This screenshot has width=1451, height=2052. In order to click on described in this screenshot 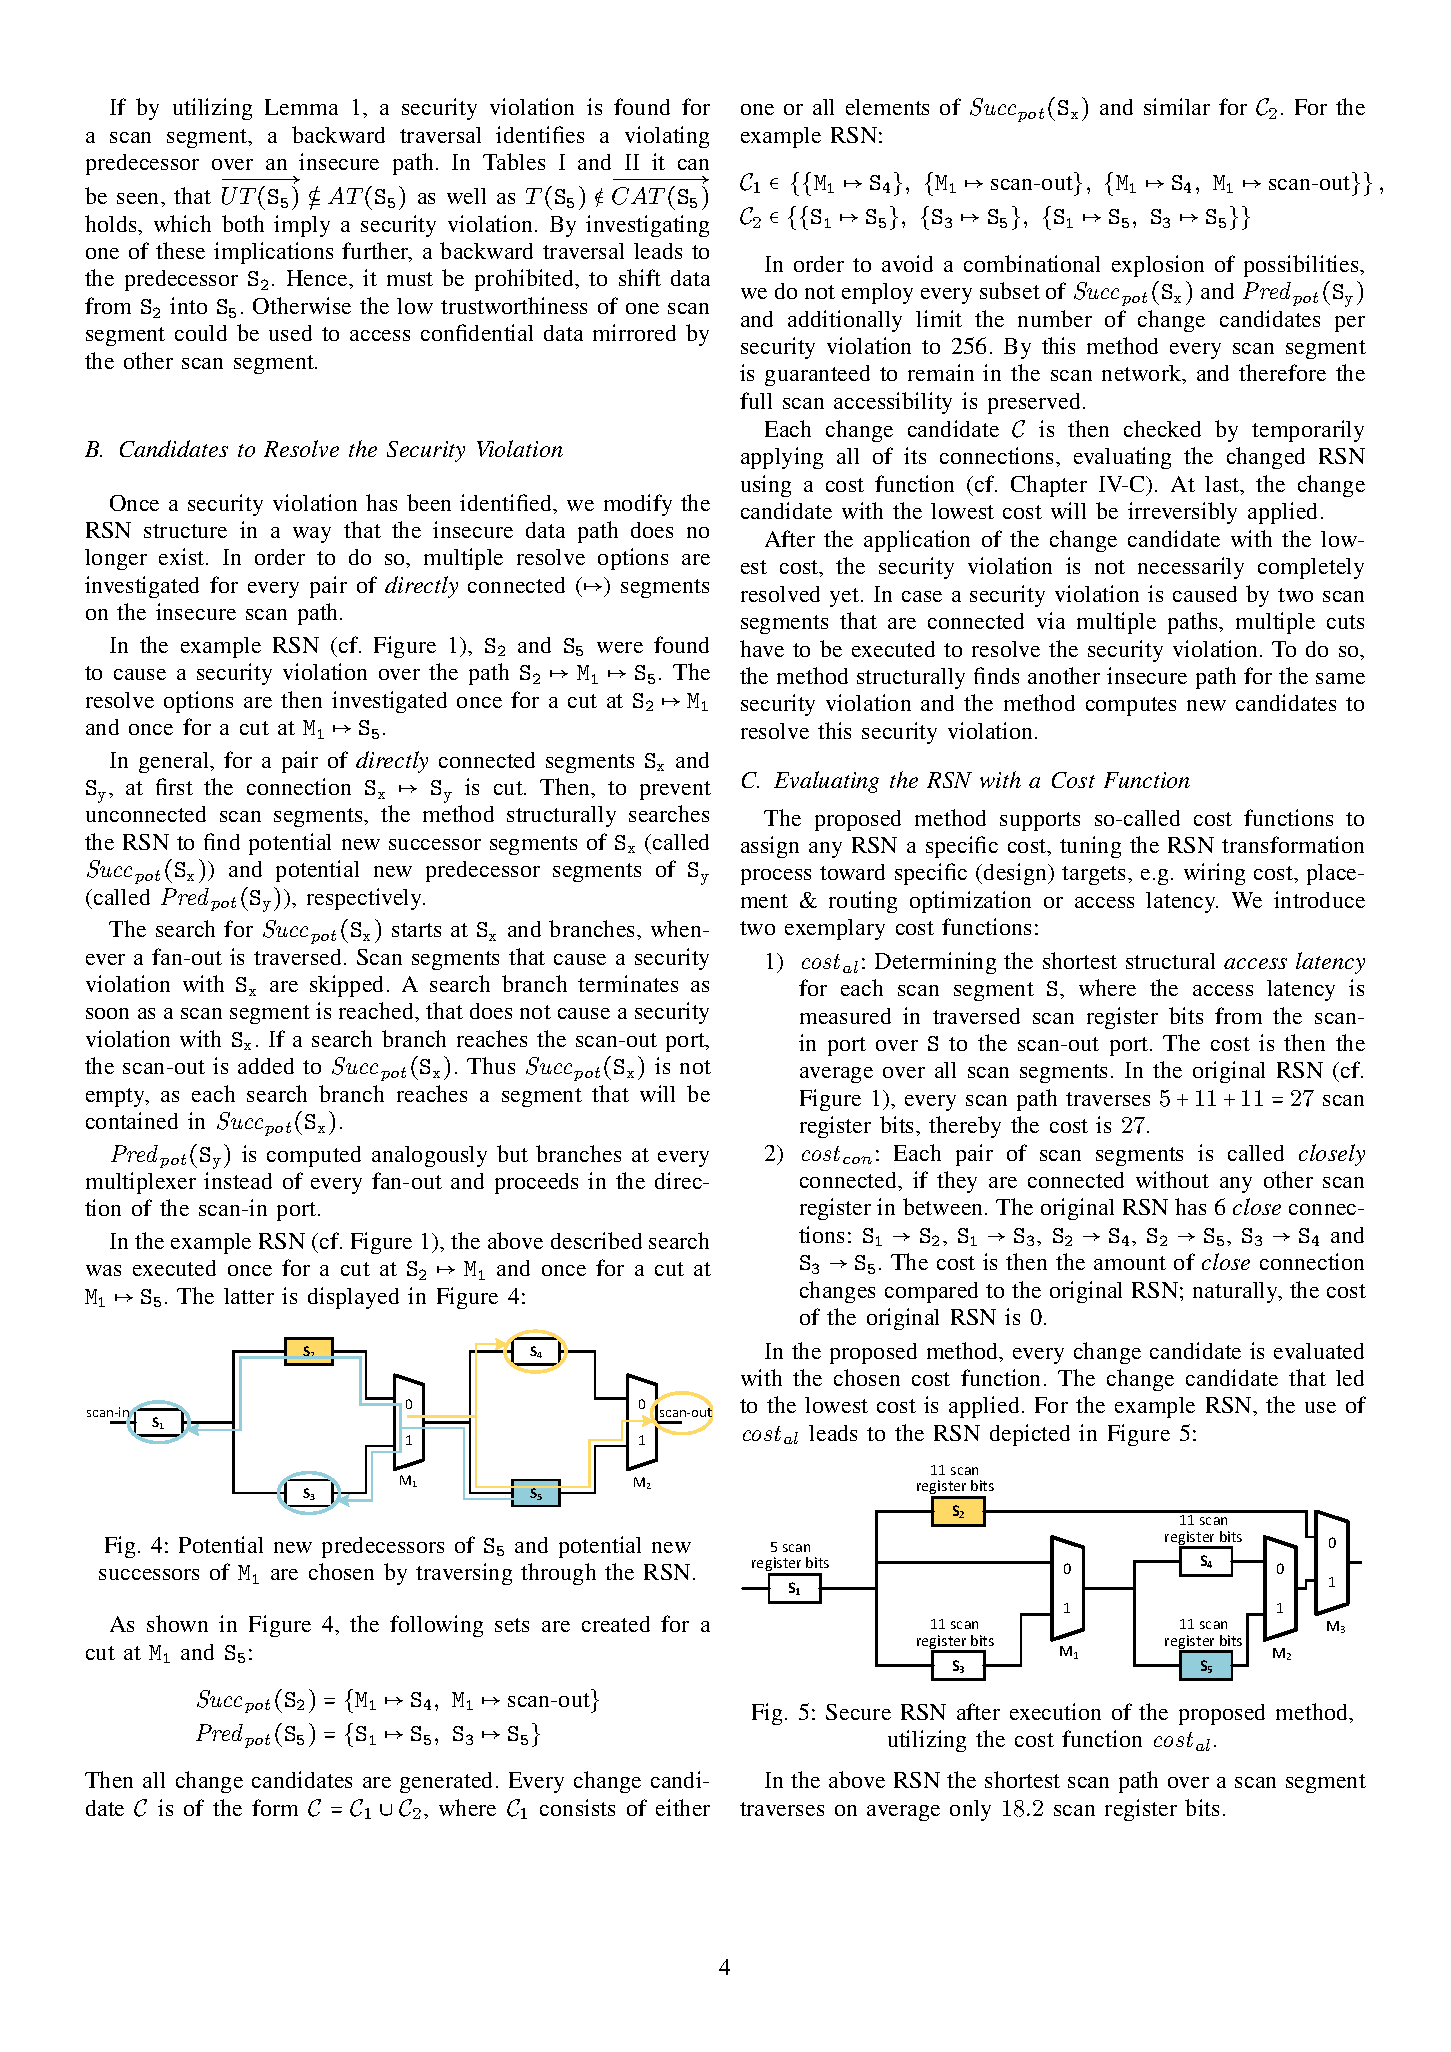, I will do `click(596, 1240)`.
